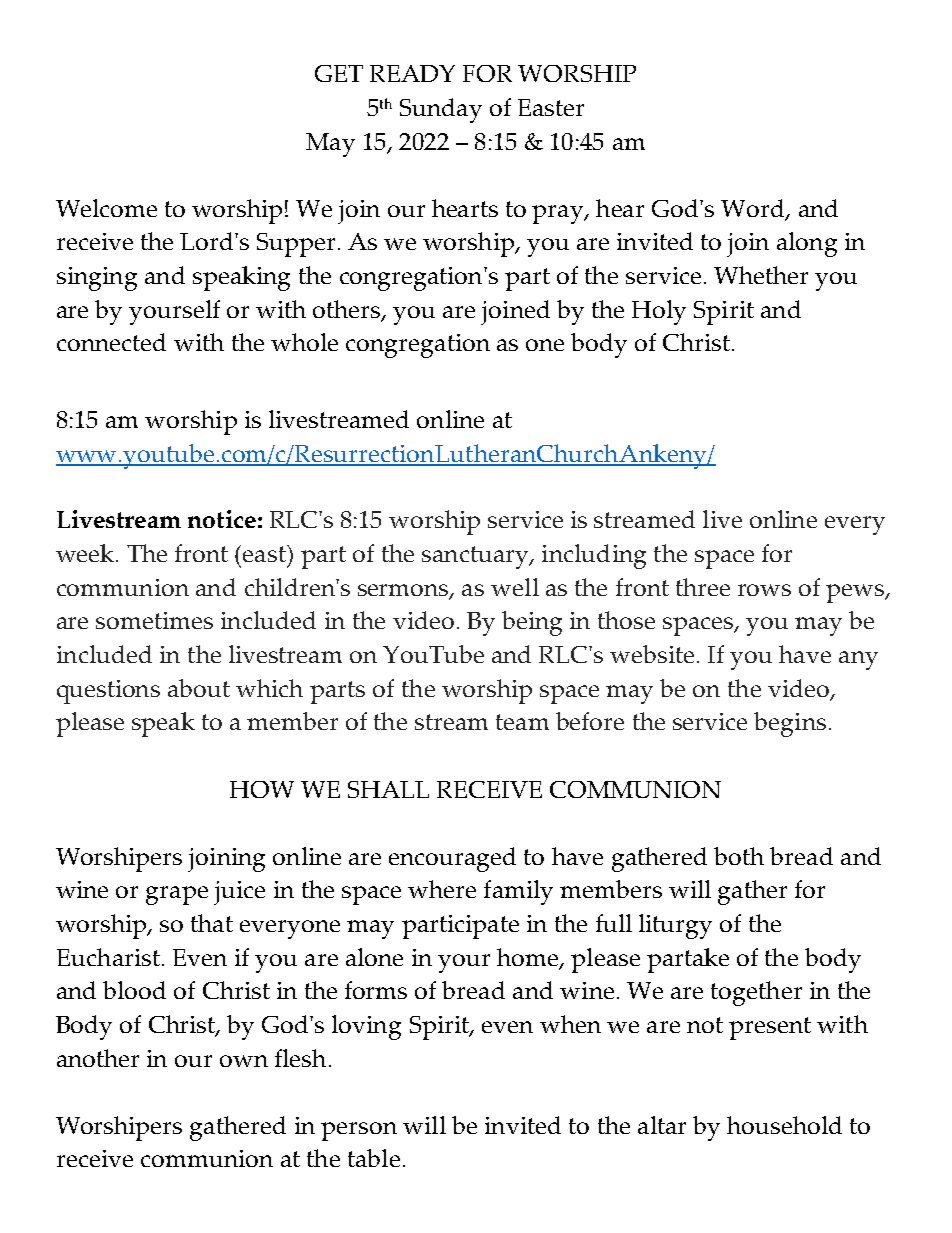 The image size is (952, 1233). What do you see at coordinates (476, 557) in the image?
I see `sanctuary` at bounding box center [476, 557].
